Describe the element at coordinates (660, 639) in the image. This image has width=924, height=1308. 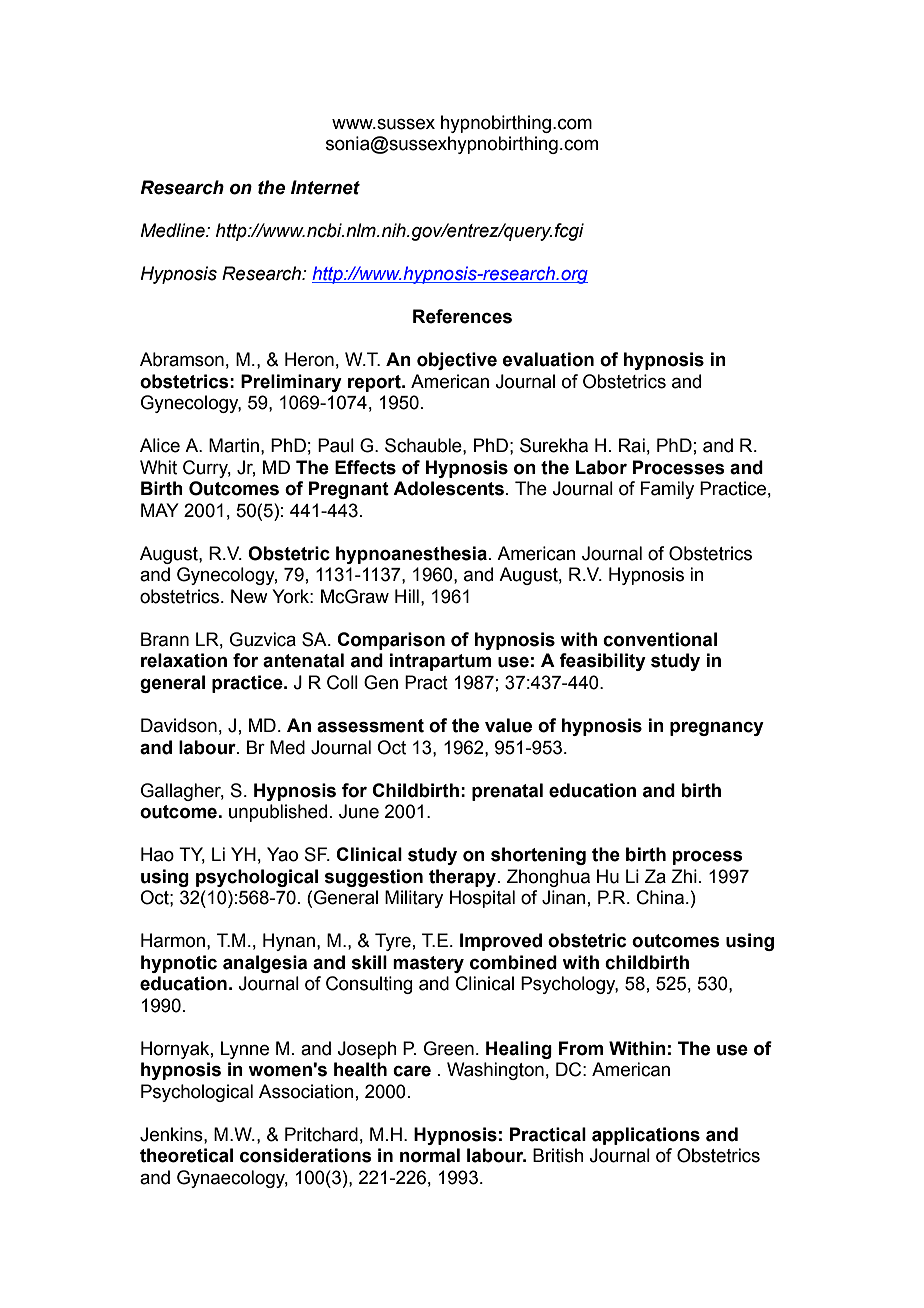
I see `conventional` at that location.
